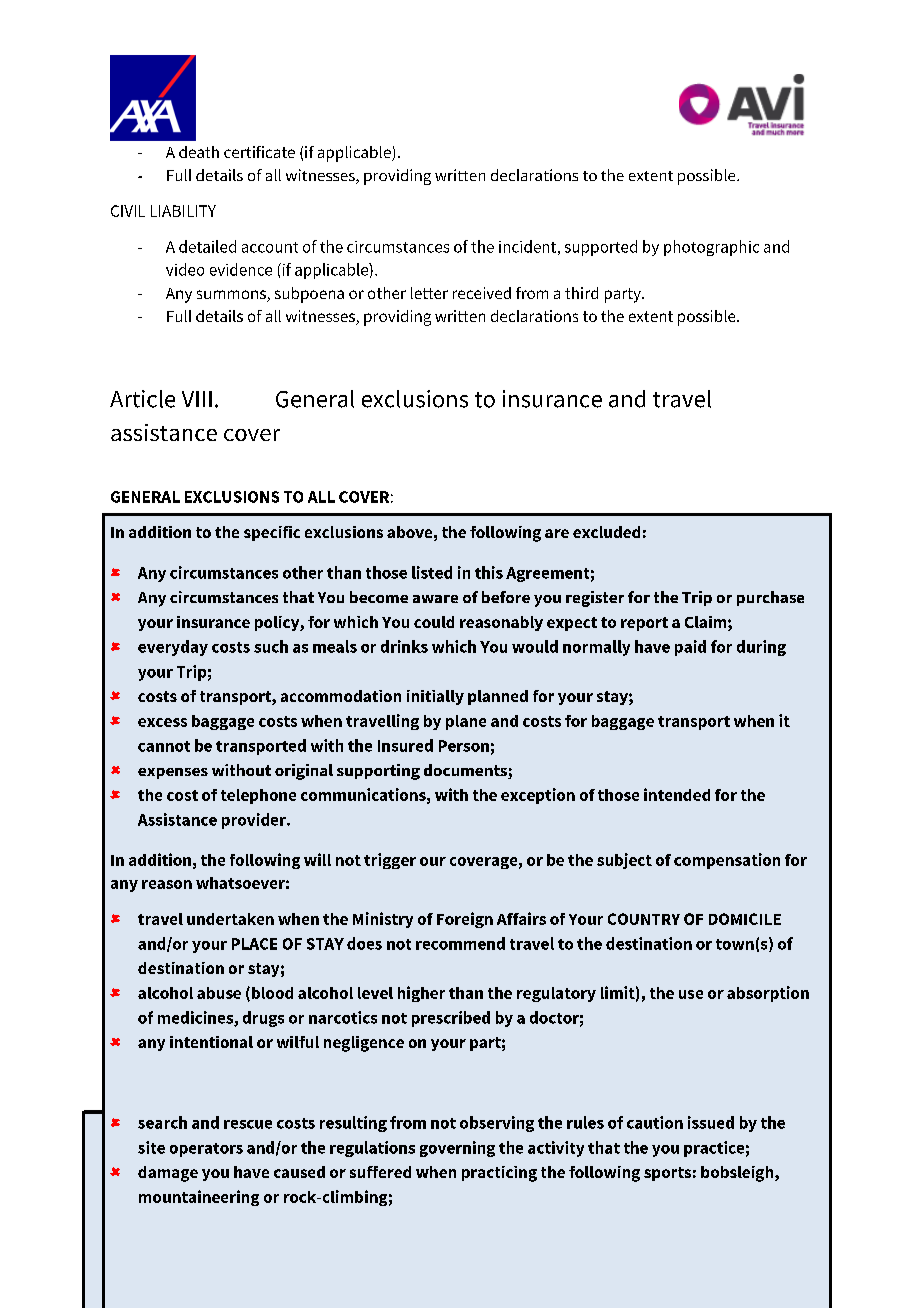  What do you see at coordinates (429, 293) in the image?
I see `letter` at bounding box center [429, 293].
